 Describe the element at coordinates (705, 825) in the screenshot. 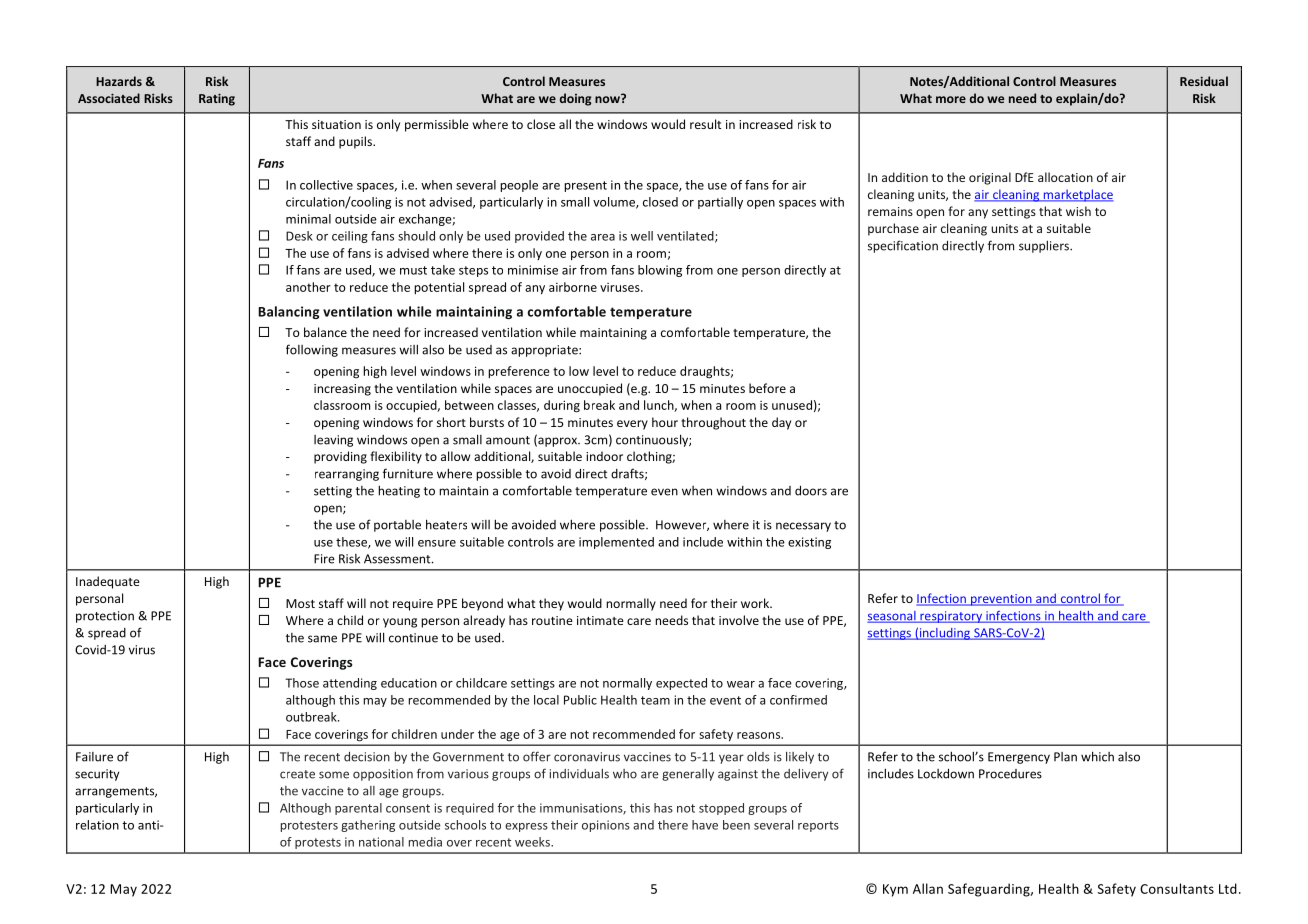

I see `have` at that location.
